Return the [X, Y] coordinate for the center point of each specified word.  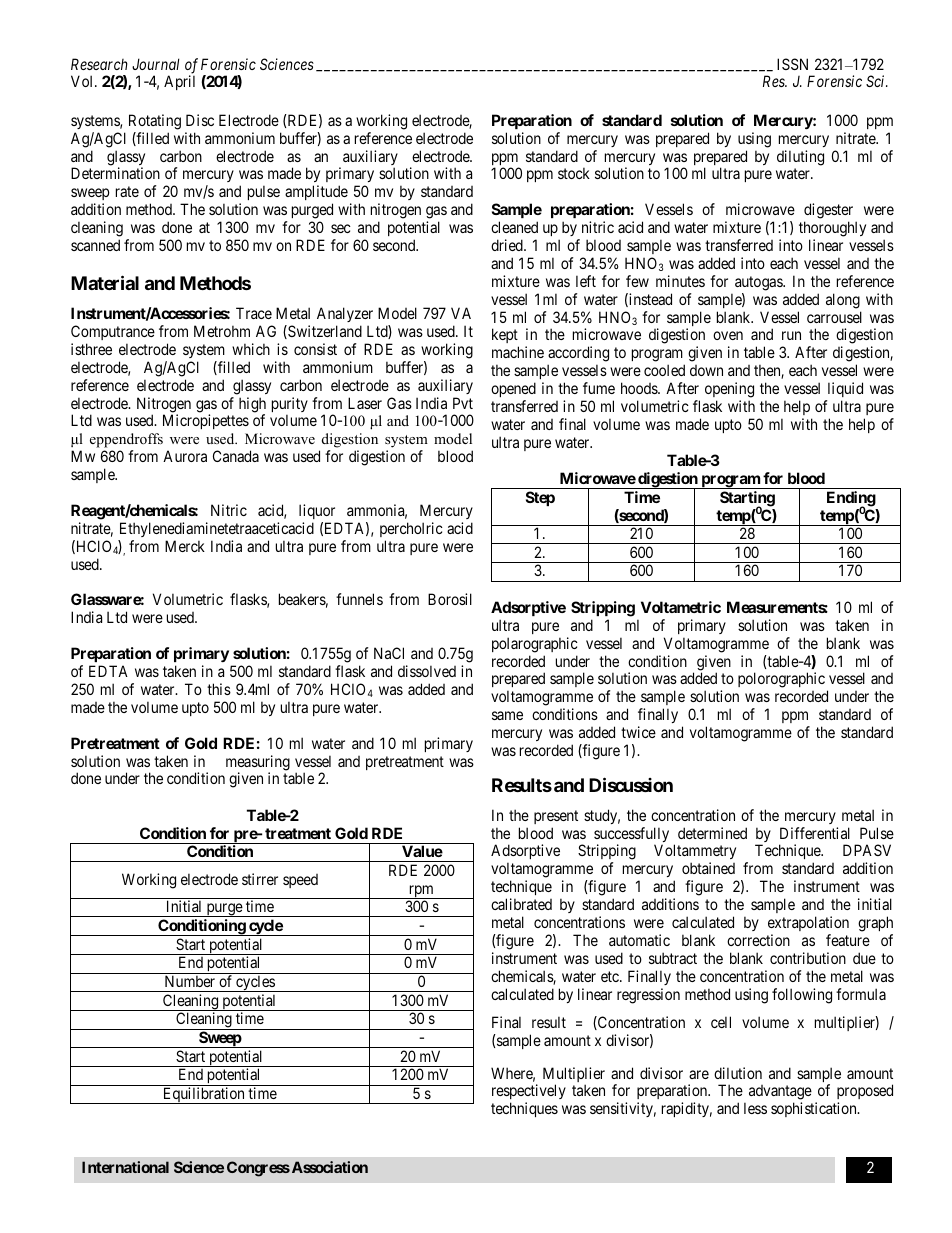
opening [729, 390]
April [179, 82]
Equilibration [204, 1095]
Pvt [463, 403]
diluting [800, 158]
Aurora [185, 456]
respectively [529, 1093]
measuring [258, 764]
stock [574, 173]
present [556, 817]
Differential [815, 833]
